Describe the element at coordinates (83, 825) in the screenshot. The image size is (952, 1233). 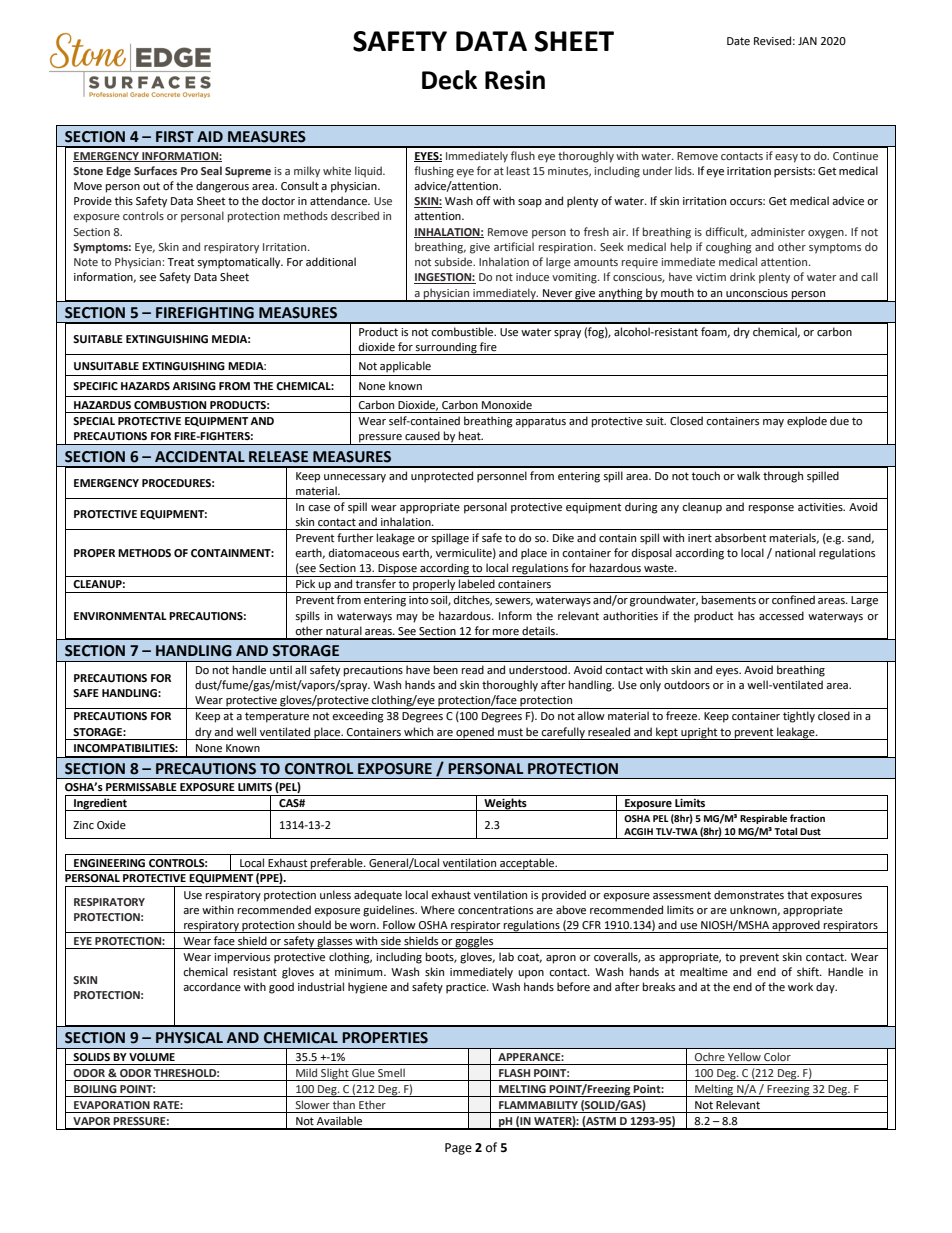
I see `Zinc` at that location.
